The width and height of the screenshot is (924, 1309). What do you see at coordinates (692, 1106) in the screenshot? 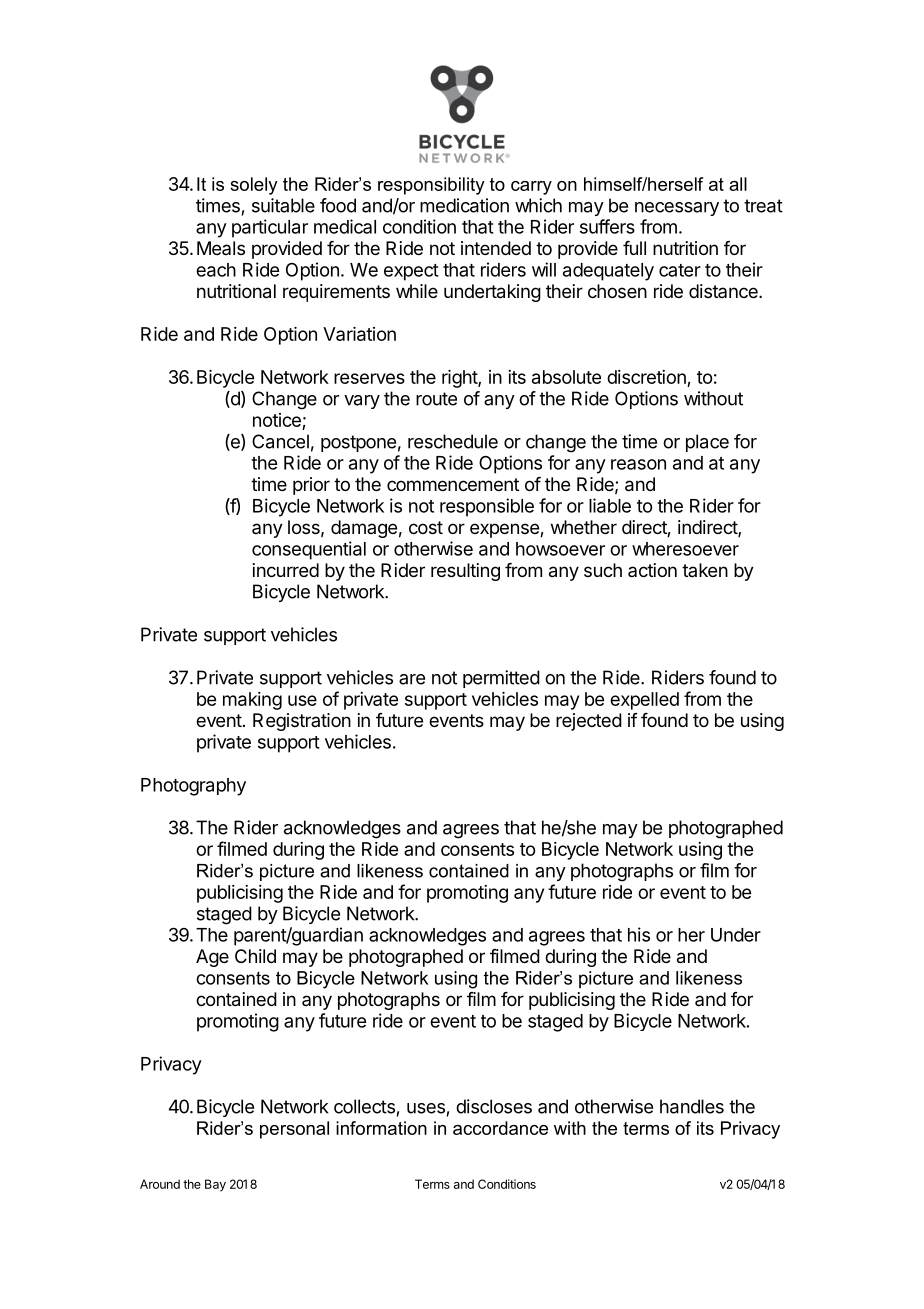
I see `handles` at bounding box center [692, 1106].
